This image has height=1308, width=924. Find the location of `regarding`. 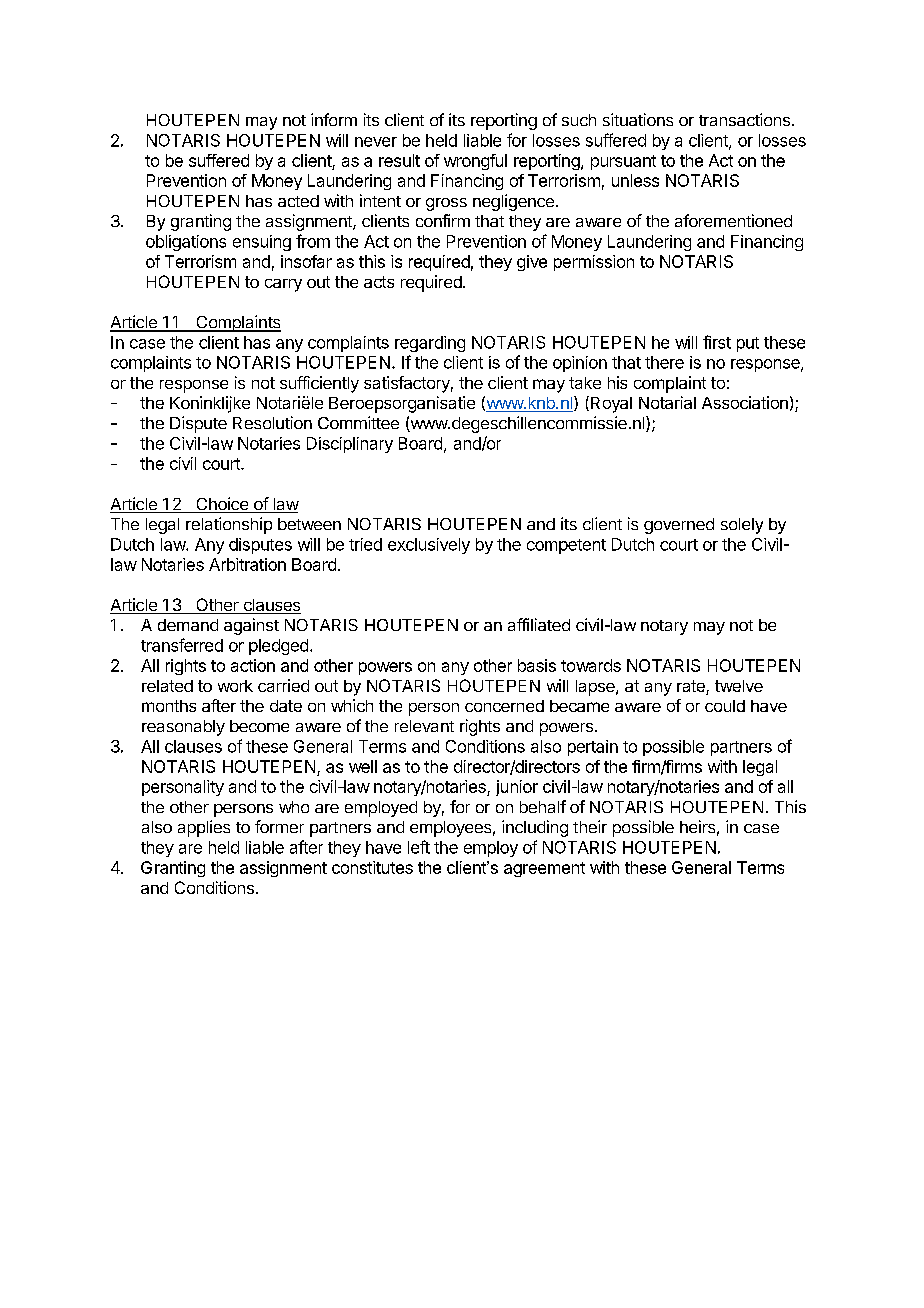

regarding is located at coordinates (430, 344).
